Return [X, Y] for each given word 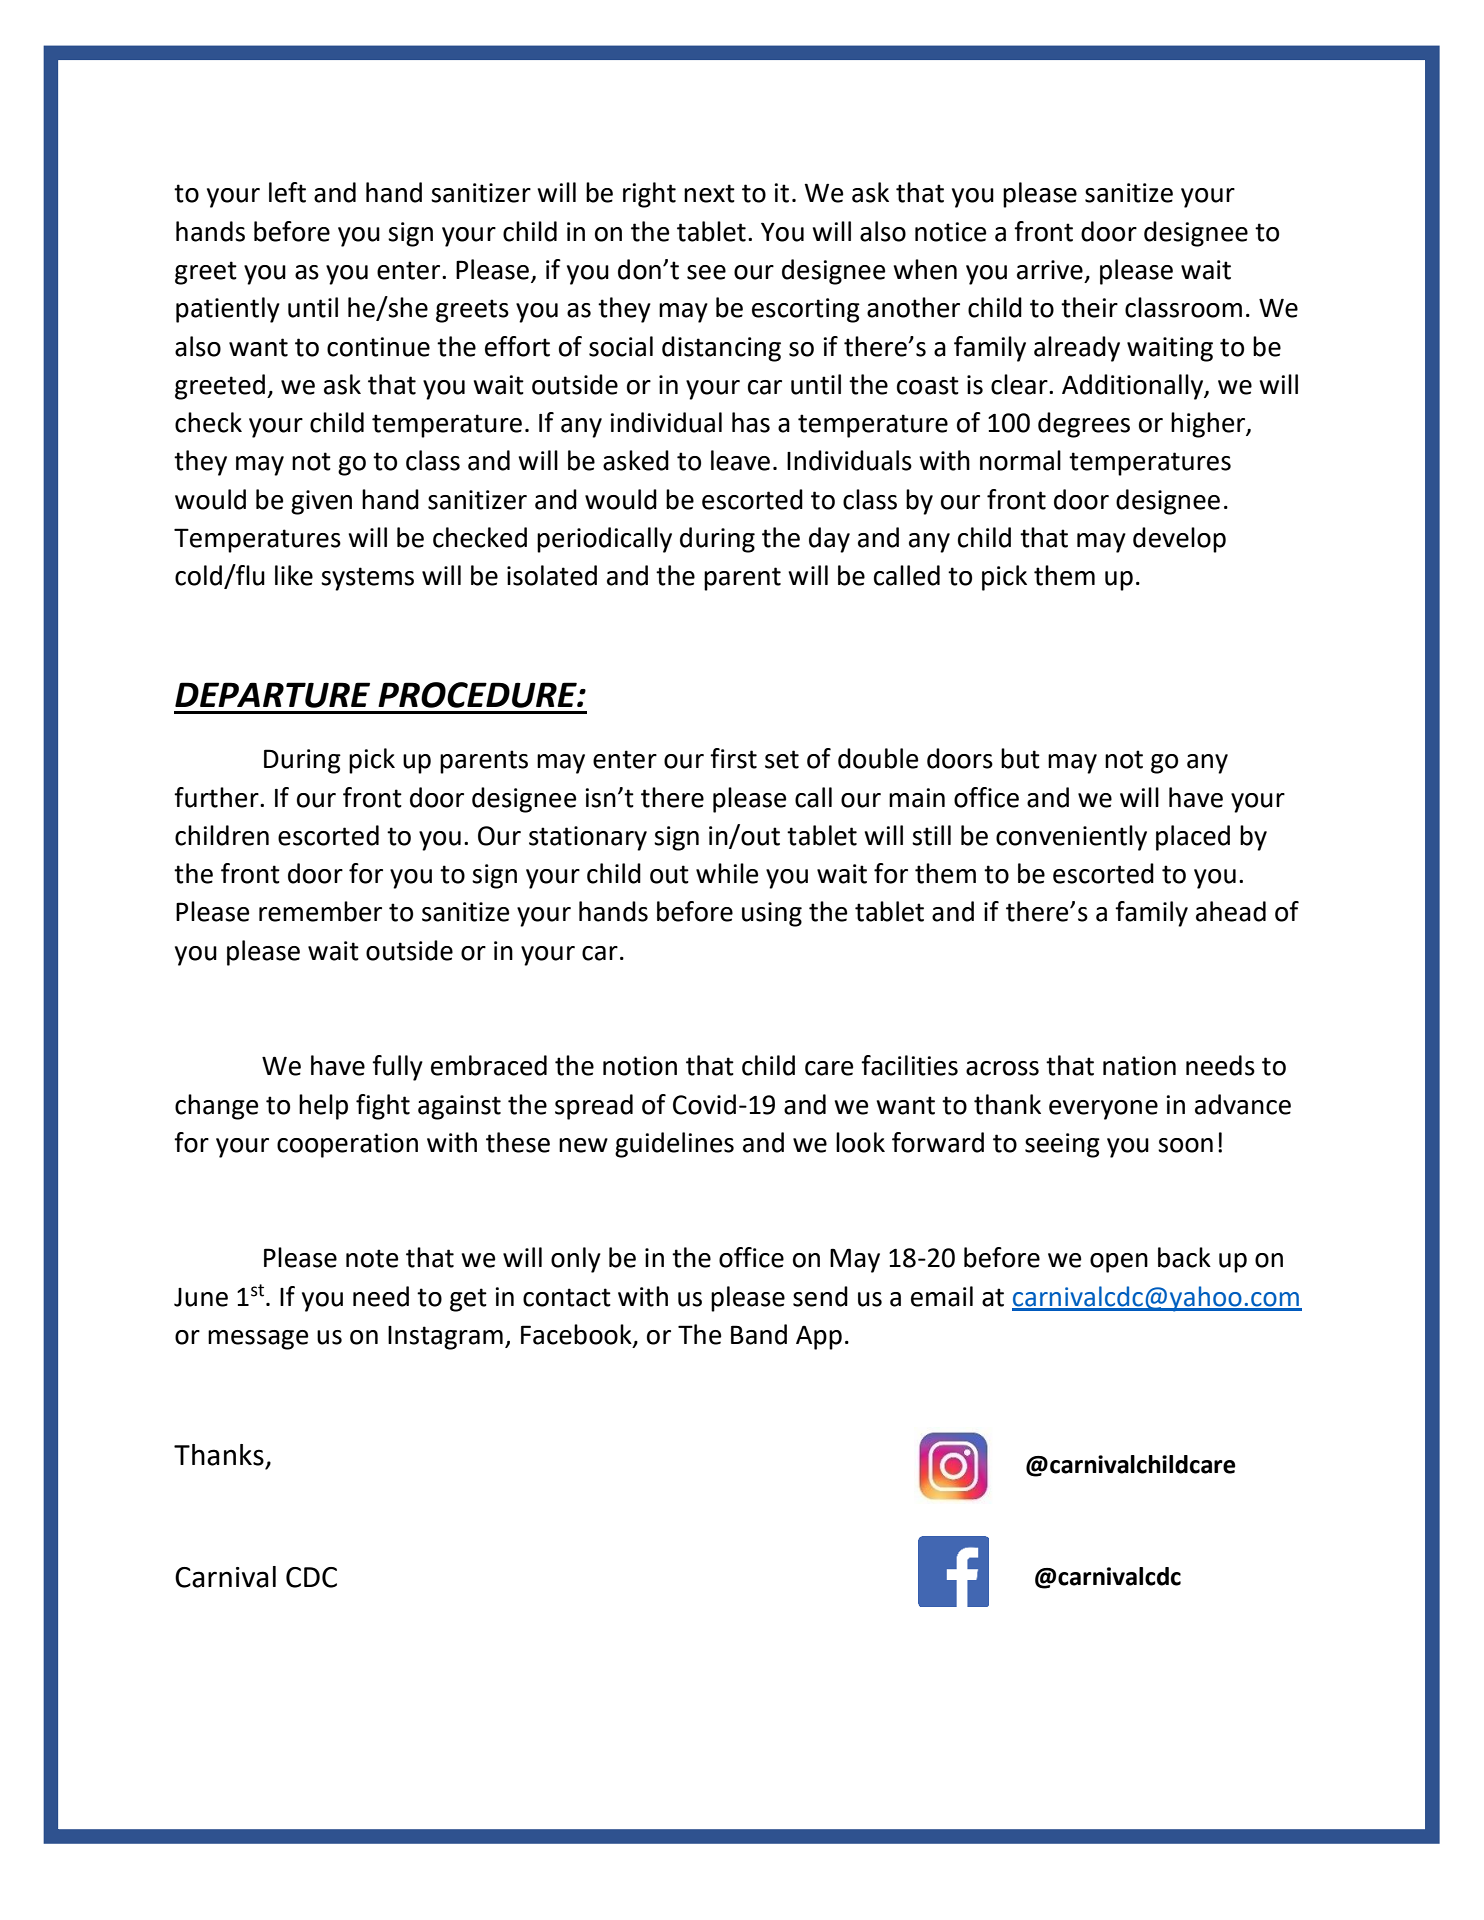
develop [1179, 540]
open [1119, 1263]
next [709, 193]
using [772, 914]
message [258, 1340]
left [287, 192]
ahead [1231, 911]
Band [759, 1334]
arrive [1050, 270]
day [829, 540]
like [294, 575]
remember [320, 911]
